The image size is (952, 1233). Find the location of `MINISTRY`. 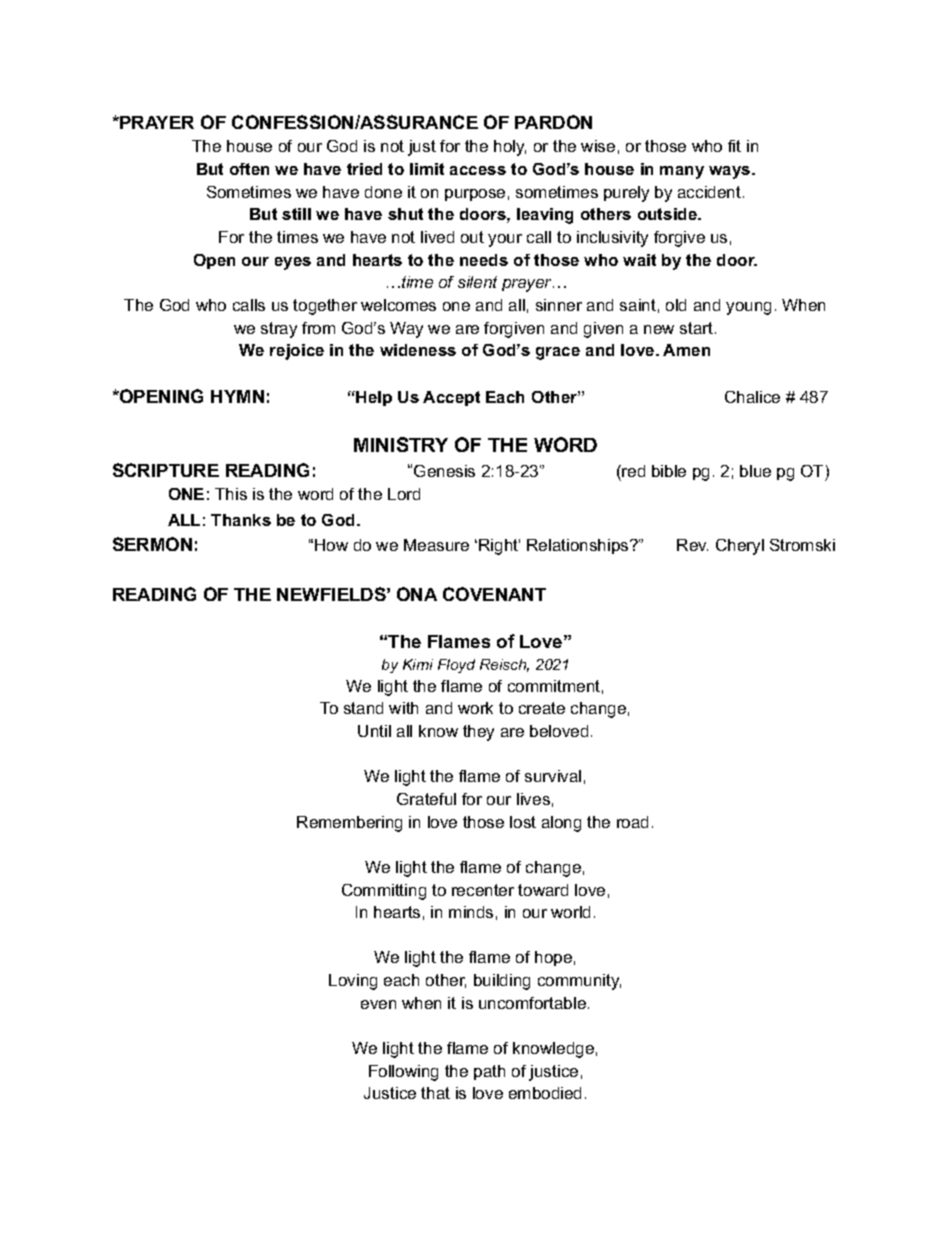

MINISTRY is located at coordinates (401, 444).
